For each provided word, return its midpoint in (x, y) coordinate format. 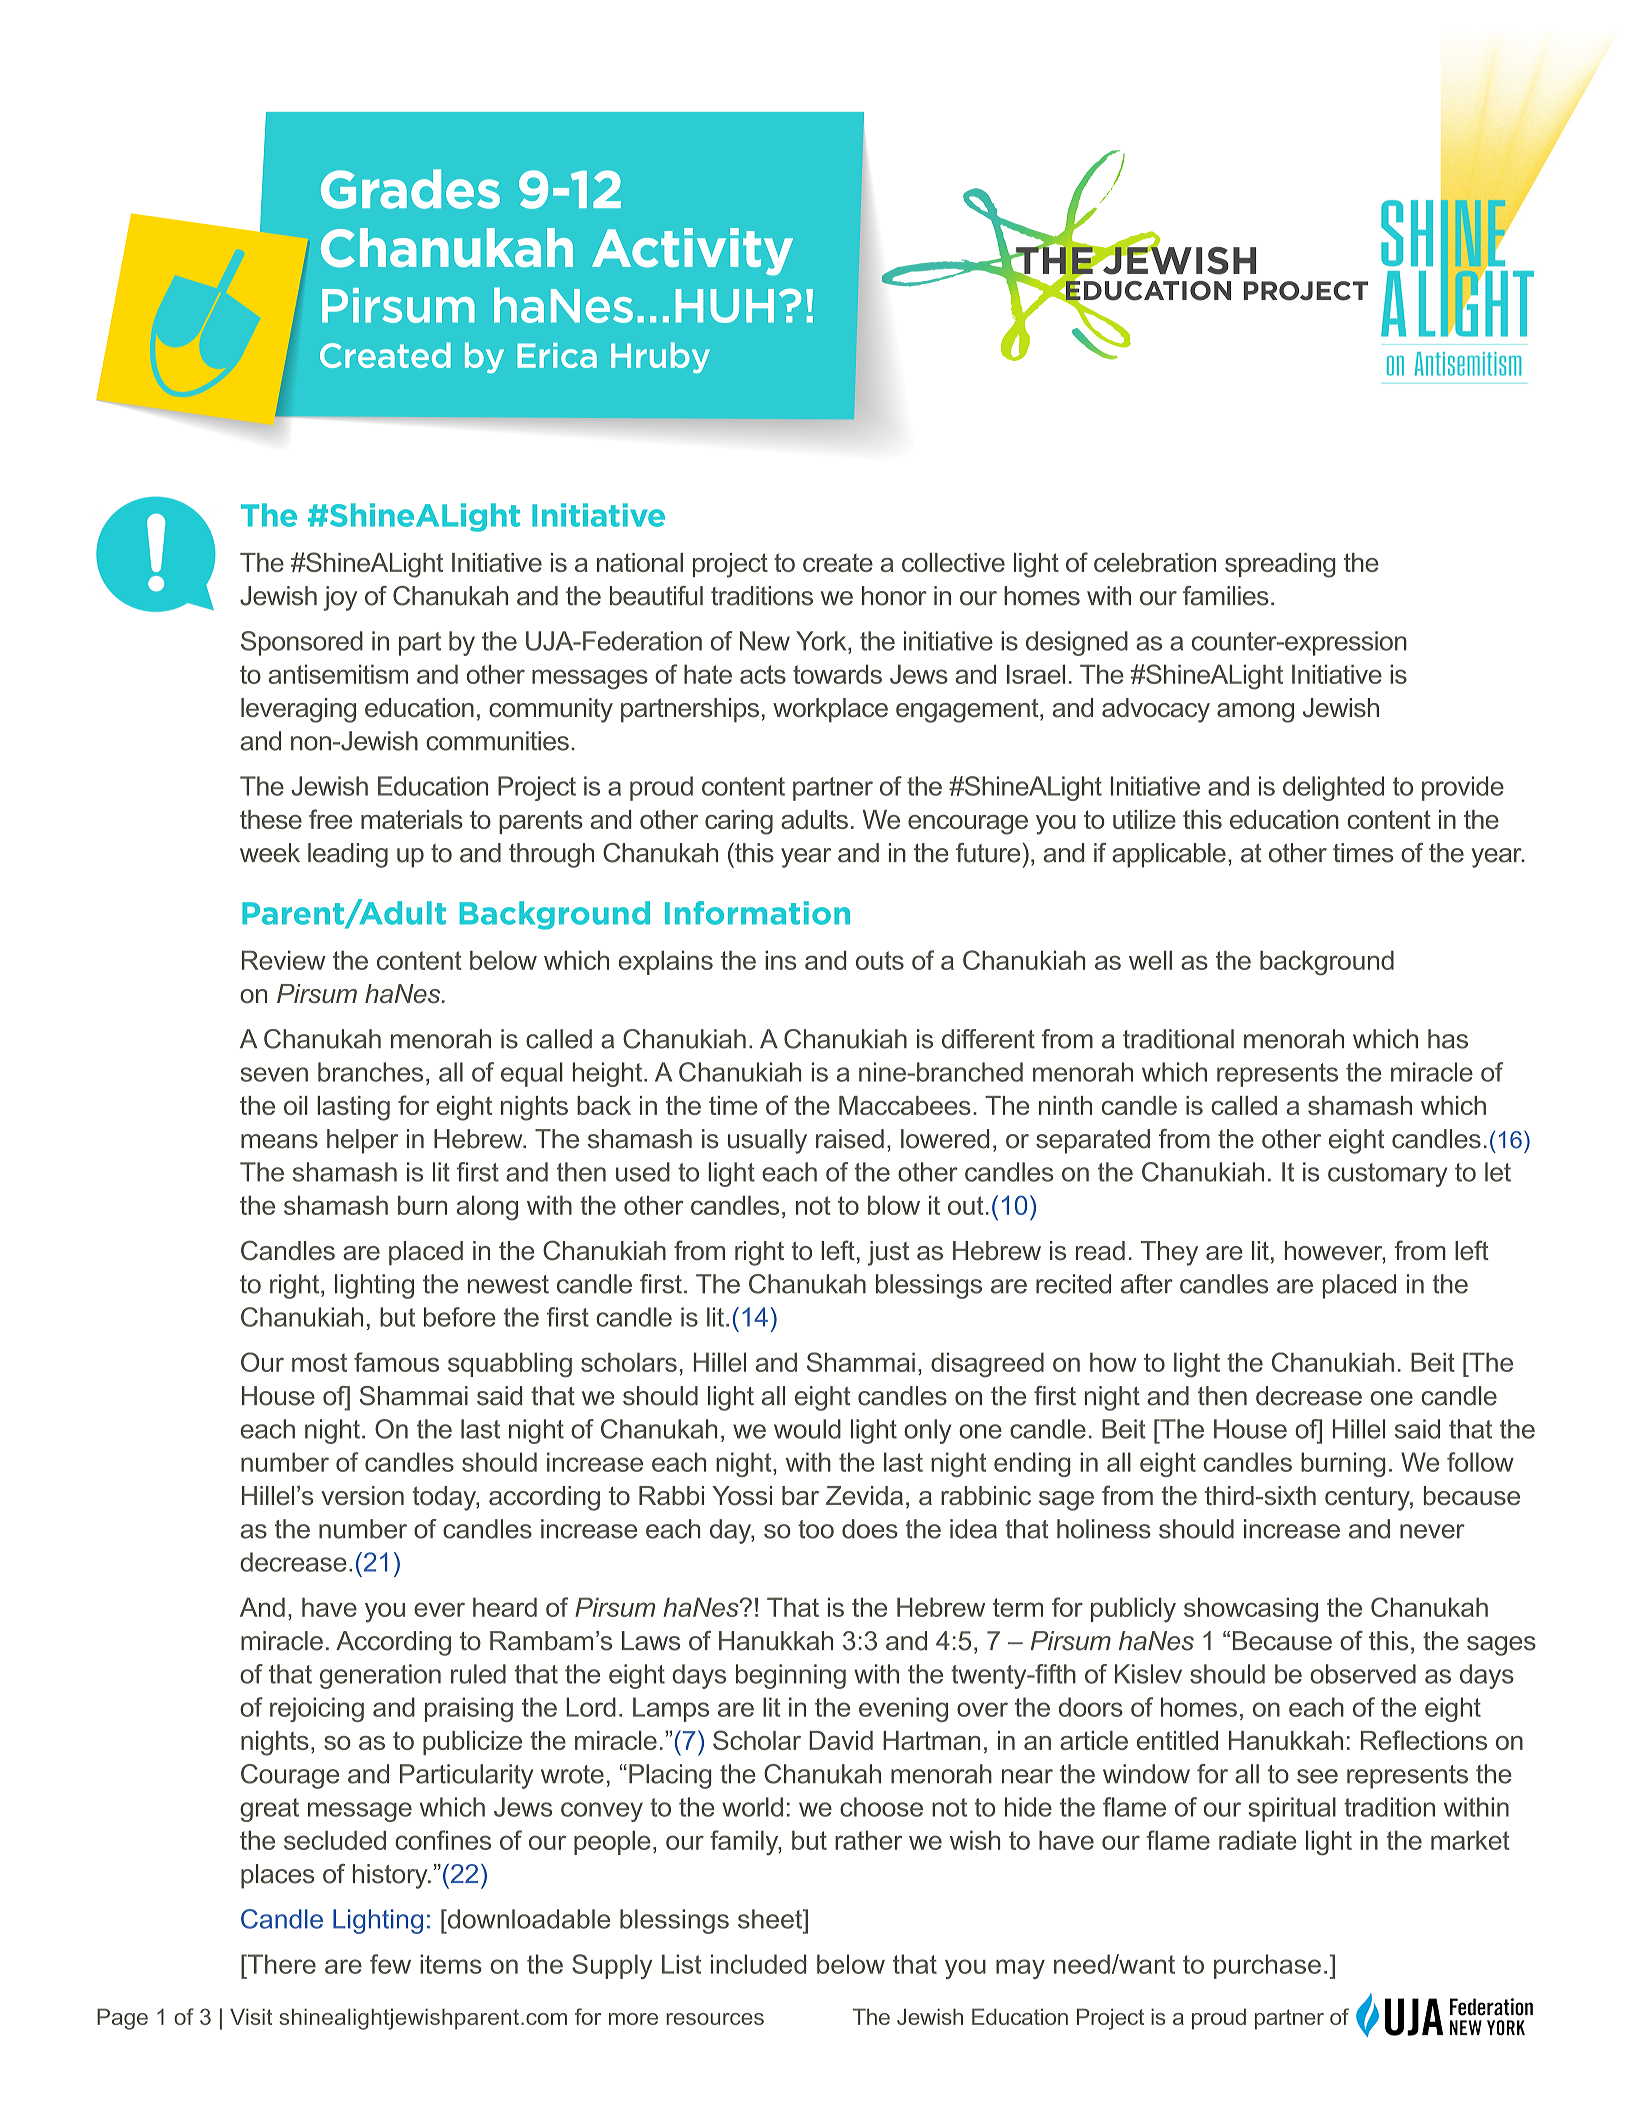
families (1226, 596)
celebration (1155, 562)
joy (340, 598)
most (319, 1362)
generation (380, 1676)
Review (284, 960)
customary (1387, 1175)
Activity (692, 252)
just (888, 1253)
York (822, 641)
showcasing (1251, 1610)
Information (757, 913)
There (280, 1964)
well (1150, 960)
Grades (410, 189)
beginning (791, 1676)
